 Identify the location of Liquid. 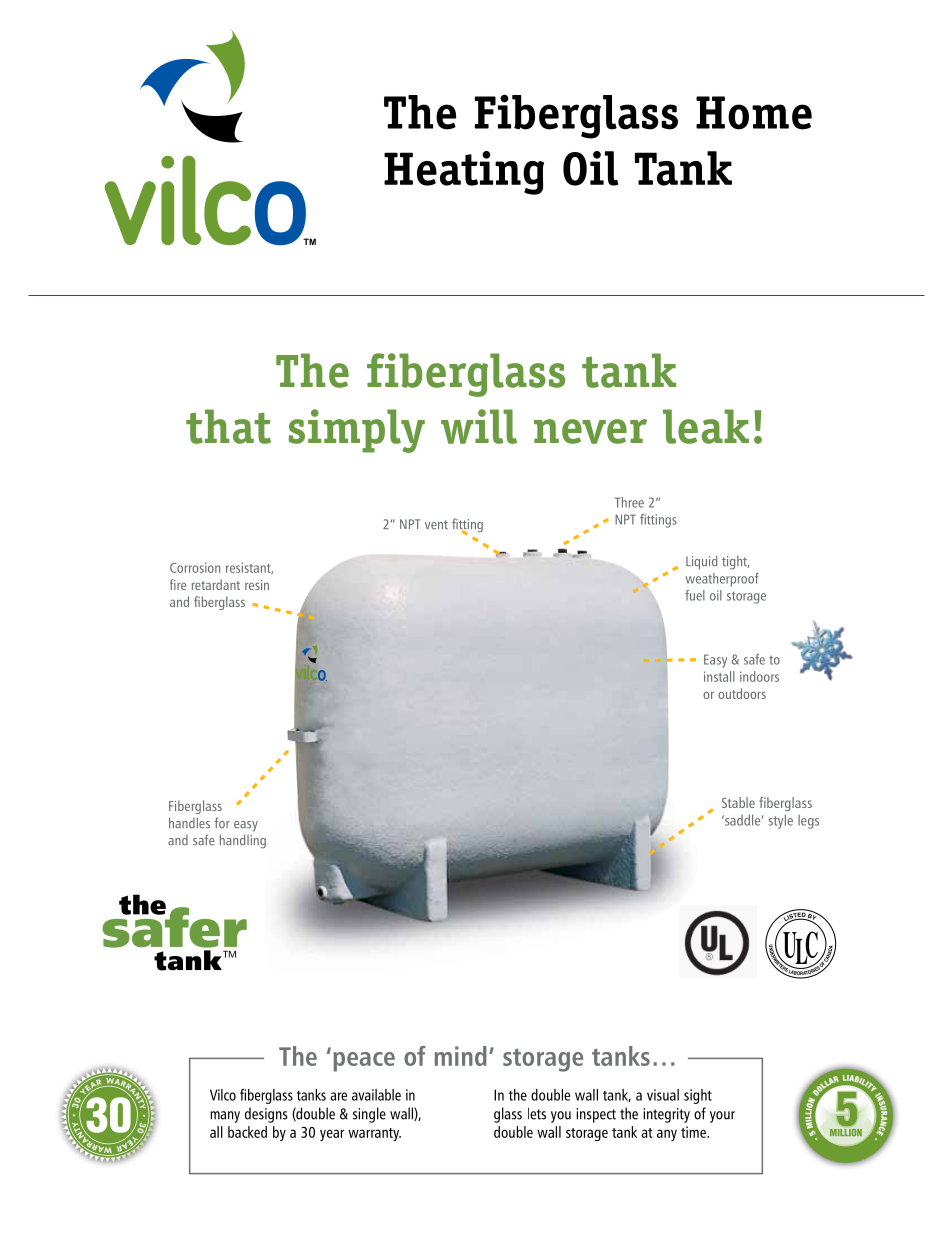
(701, 562).
